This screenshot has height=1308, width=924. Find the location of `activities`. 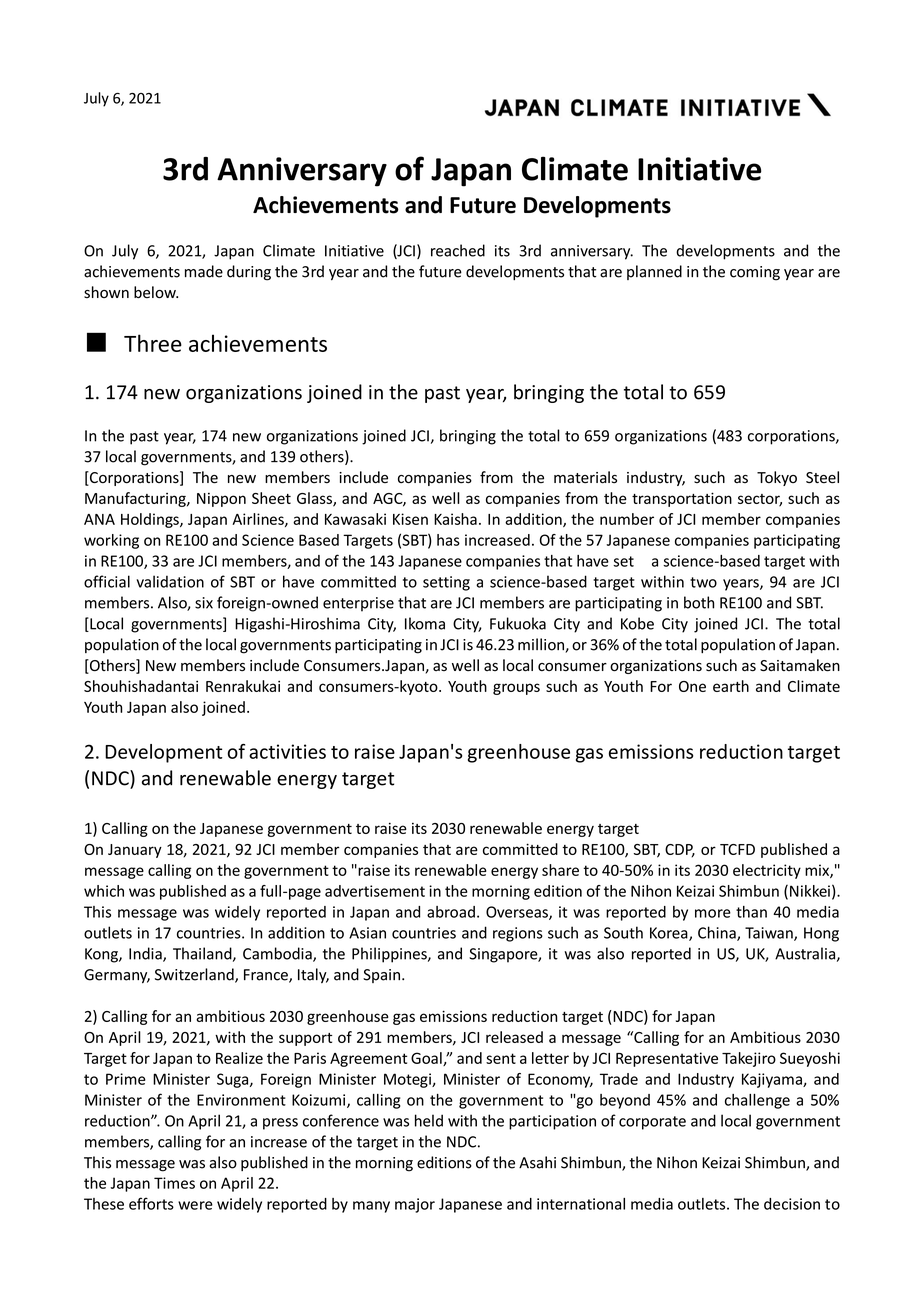

activities is located at coordinates (287, 751).
